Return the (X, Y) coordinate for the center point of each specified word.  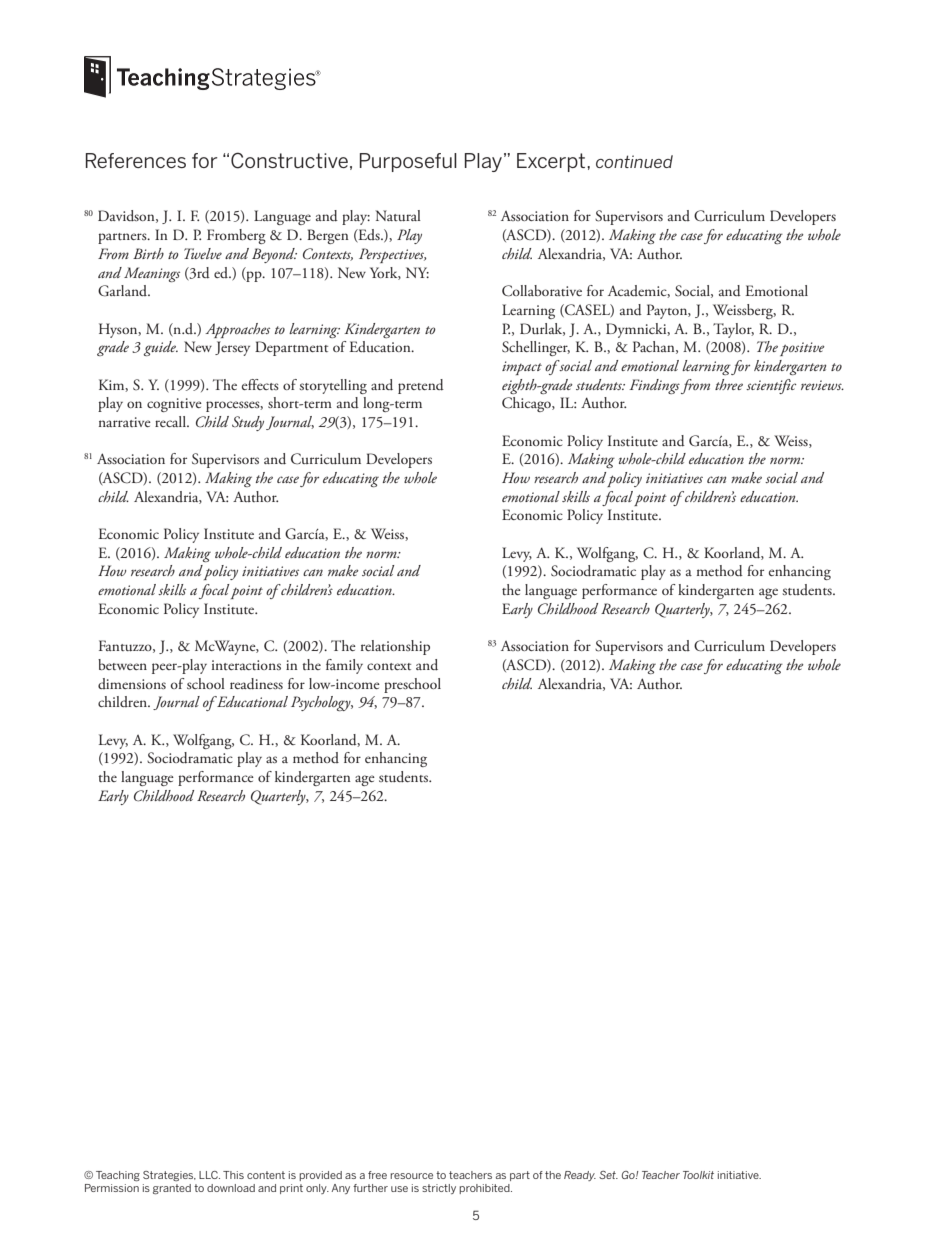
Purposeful (408, 162)
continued (634, 161)
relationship (395, 647)
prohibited (485, 1189)
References (136, 160)
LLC (209, 1175)
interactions (246, 665)
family (344, 666)
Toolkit (698, 1175)
